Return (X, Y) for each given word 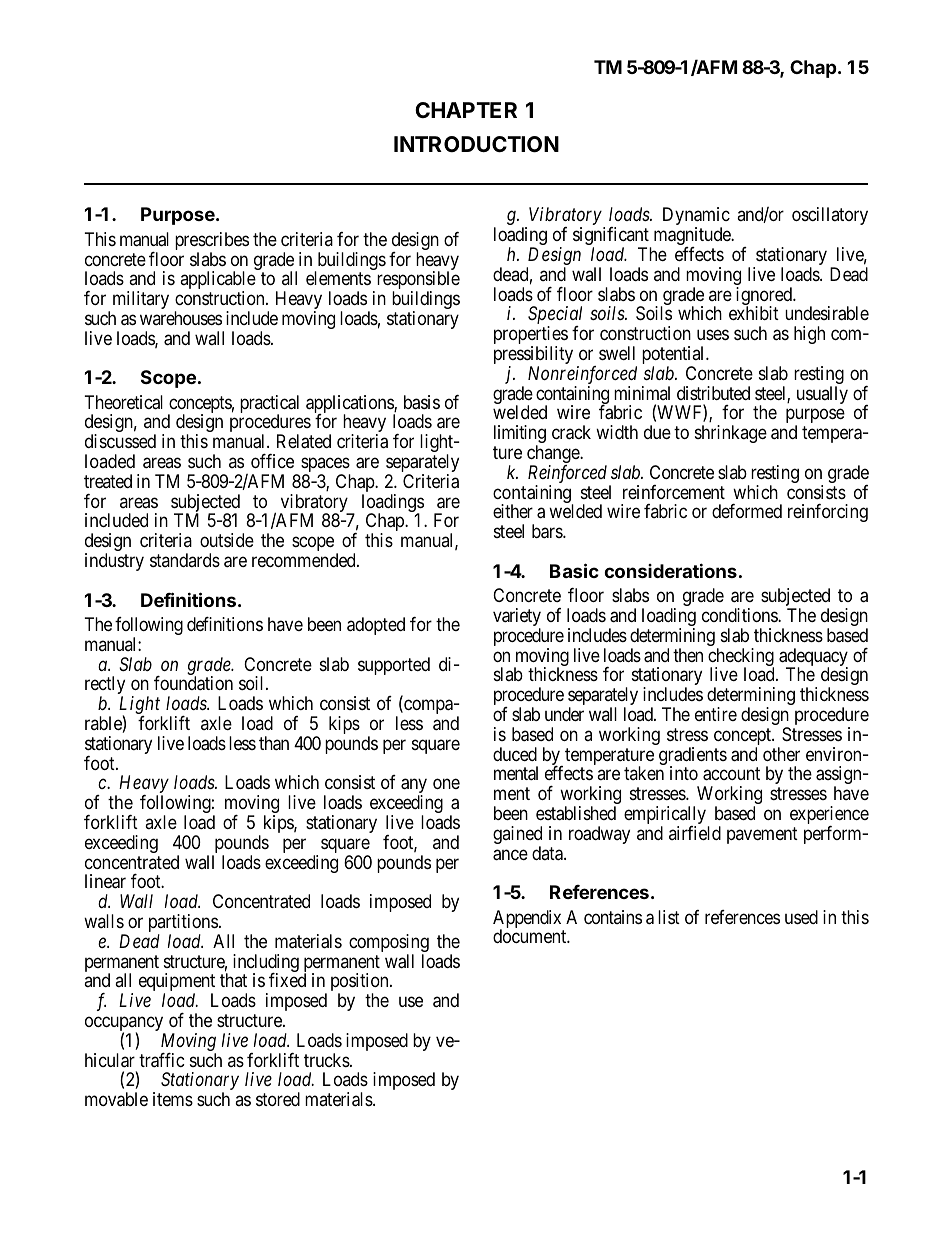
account (731, 774)
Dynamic (696, 217)
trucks (327, 1060)
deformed (747, 511)
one (446, 784)
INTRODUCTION (476, 144)
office (272, 461)
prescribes (212, 242)
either (513, 511)
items (173, 1099)
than (274, 743)
